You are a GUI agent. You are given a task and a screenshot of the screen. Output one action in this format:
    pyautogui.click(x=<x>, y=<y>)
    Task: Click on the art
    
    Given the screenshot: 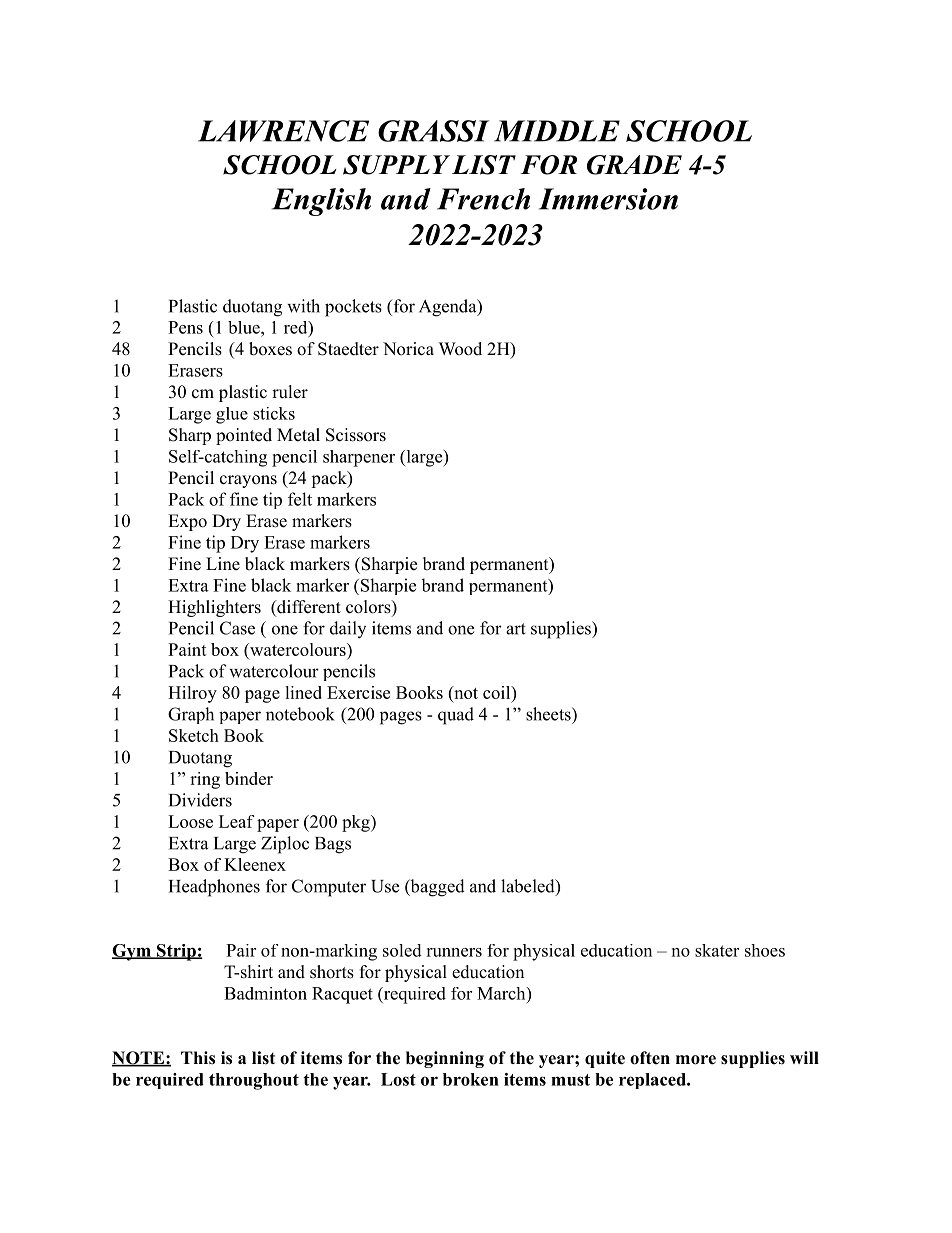 What is the action you would take?
    pyautogui.click(x=516, y=629)
